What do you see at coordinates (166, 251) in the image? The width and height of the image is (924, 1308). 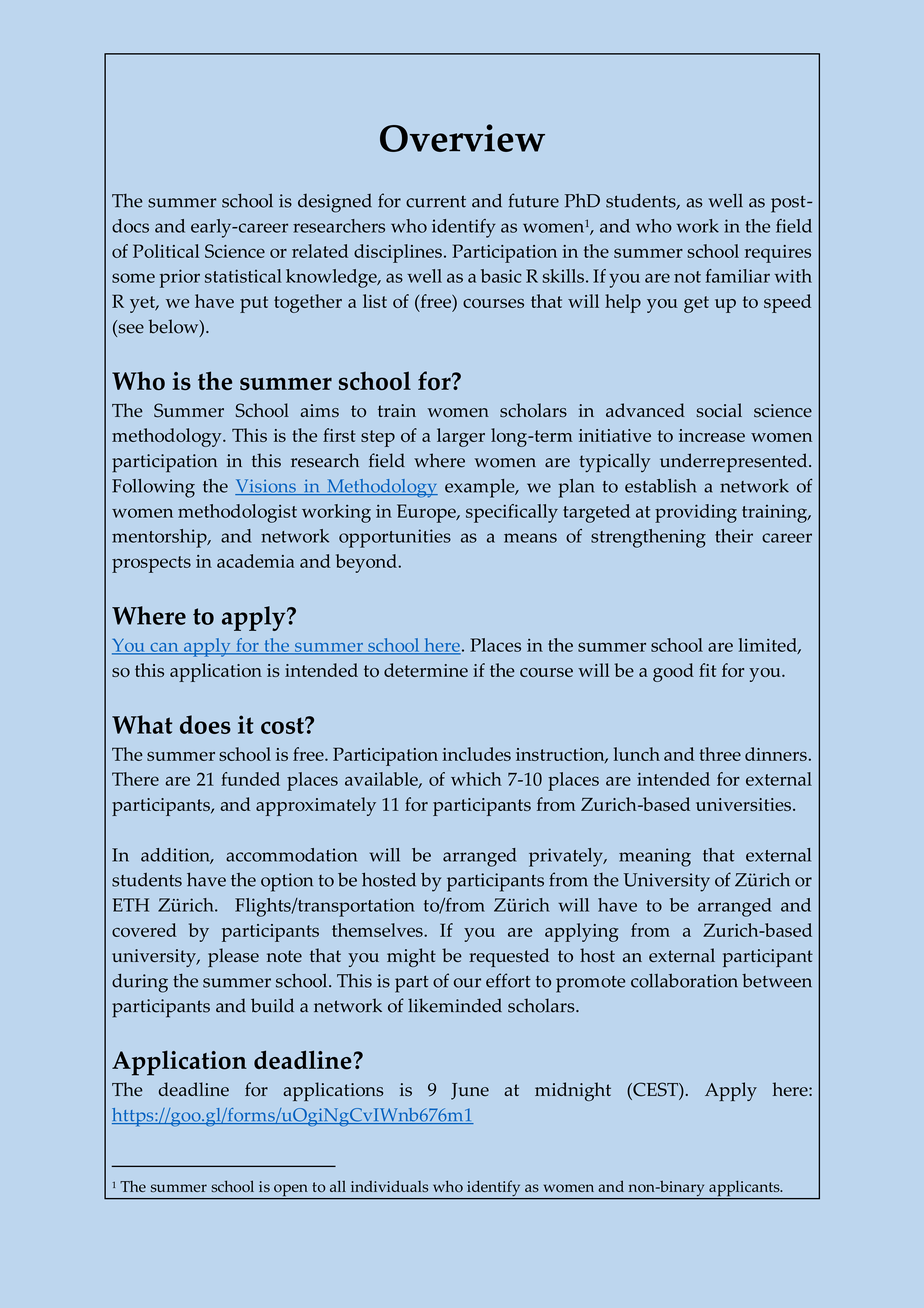 I see `Political` at bounding box center [166, 251].
